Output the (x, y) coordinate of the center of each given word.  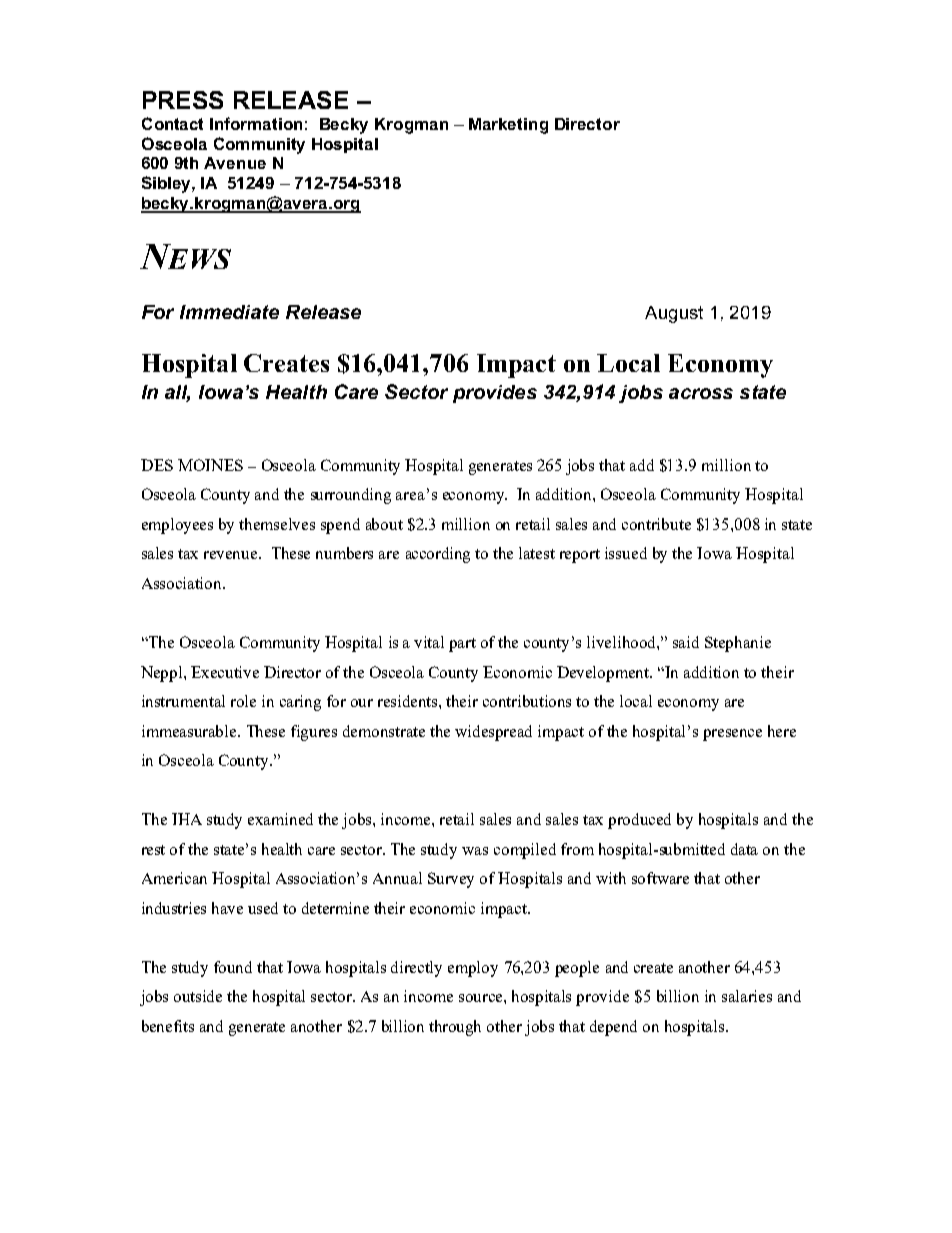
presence (732, 735)
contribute (656, 524)
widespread (493, 733)
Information (256, 123)
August (674, 314)
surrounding (351, 496)
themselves (277, 524)
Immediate (229, 312)
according (438, 555)
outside (198, 996)
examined (280, 819)
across (701, 393)
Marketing (508, 126)
